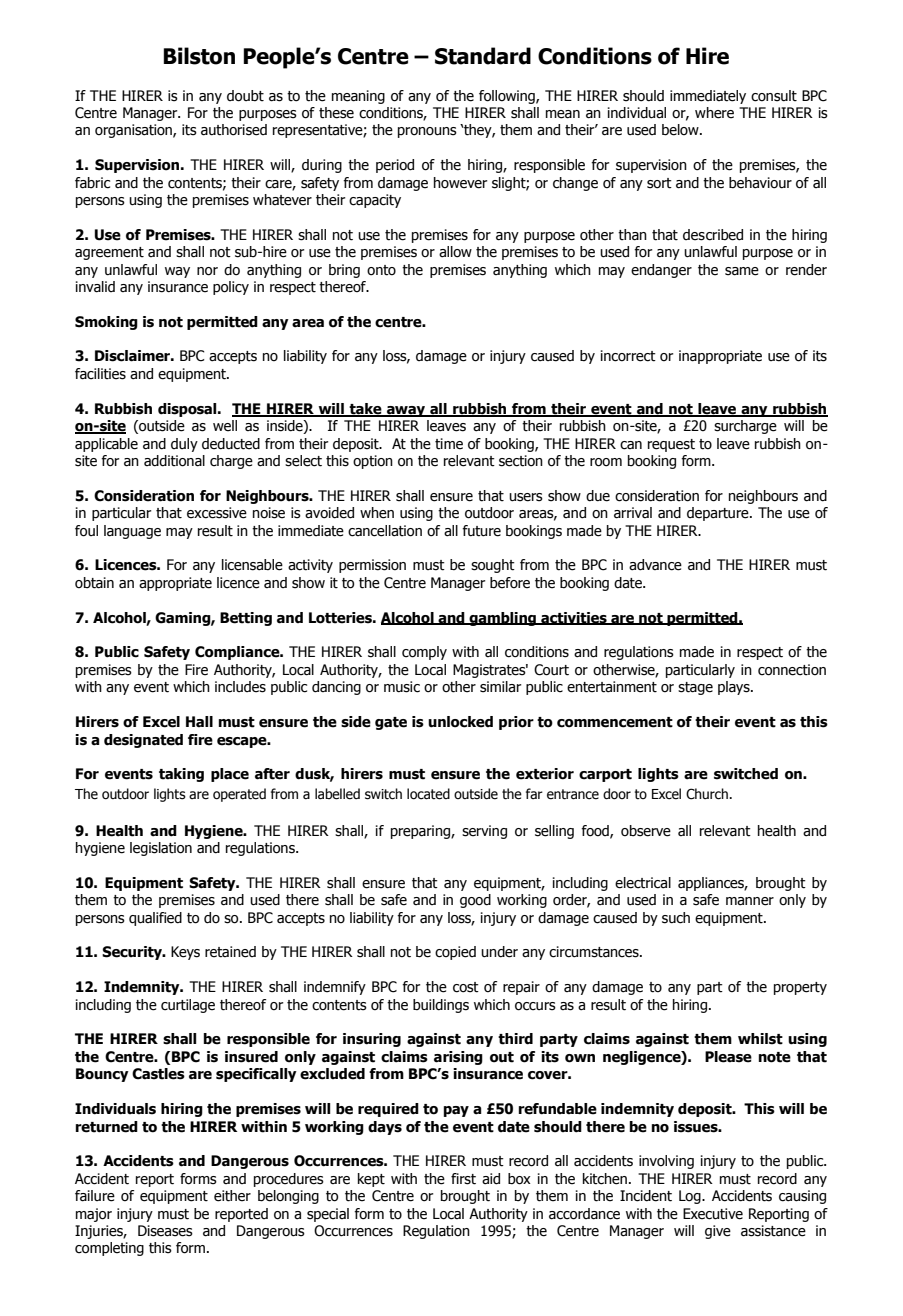 The width and height of the screenshot is (903, 1316). What do you see at coordinates (714, 113) in the screenshot?
I see `where` at bounding box center [714, 113].
